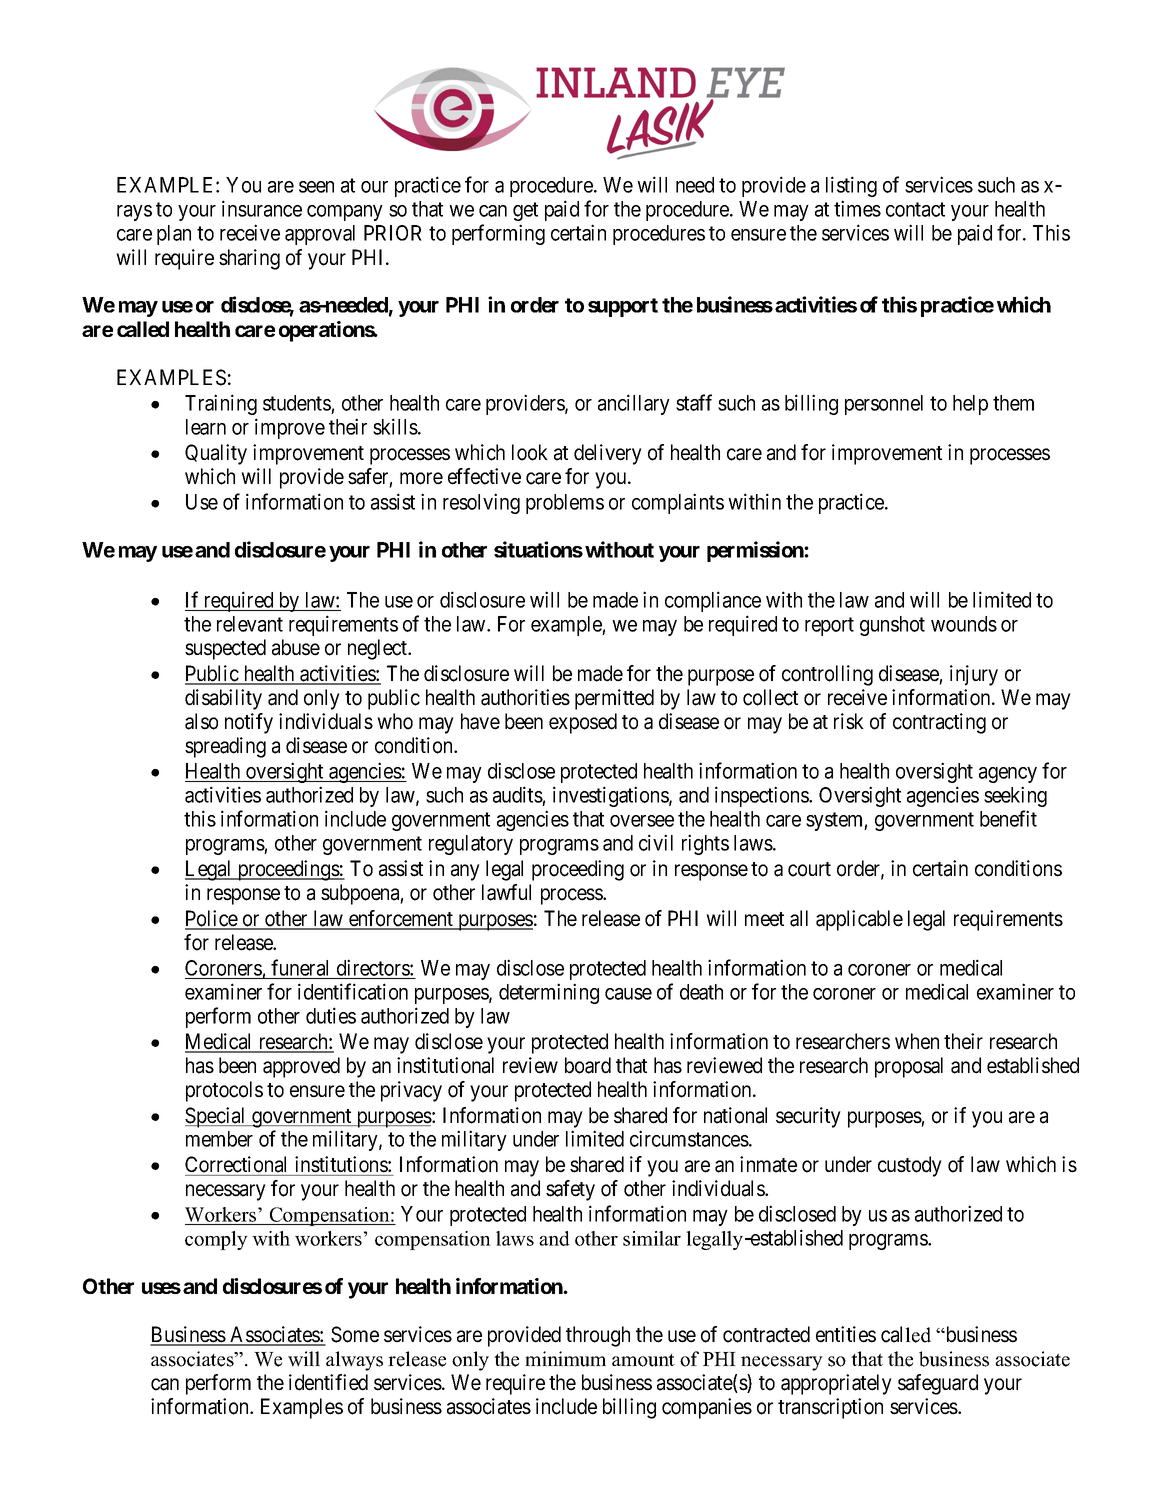 The width and height of the image is (1163, 1505). What do you see at coordinates (328, 1382) in the image?
I see `identified` at bounding box center [328, 1382].
